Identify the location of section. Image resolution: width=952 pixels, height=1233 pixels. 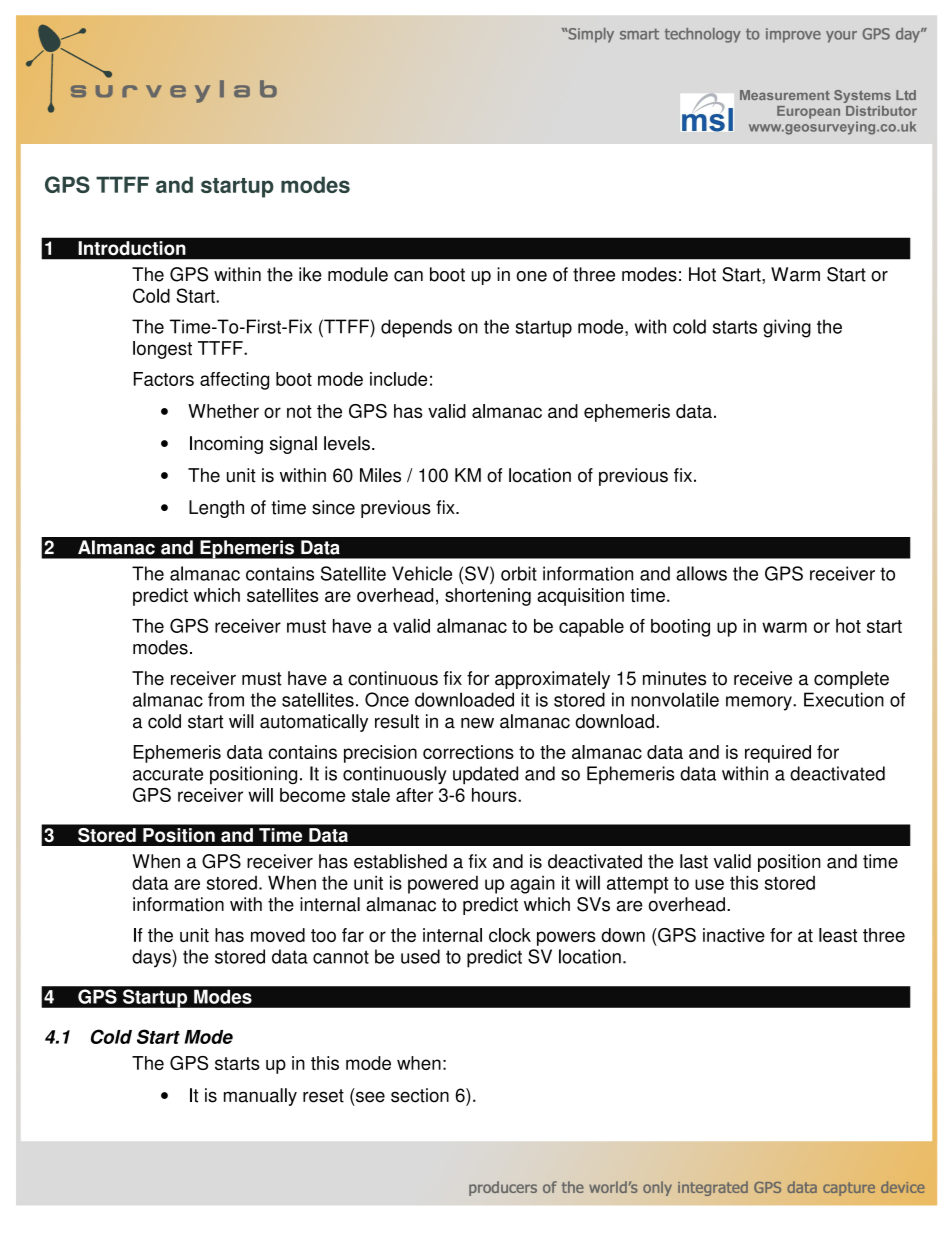
(420, 1095).
